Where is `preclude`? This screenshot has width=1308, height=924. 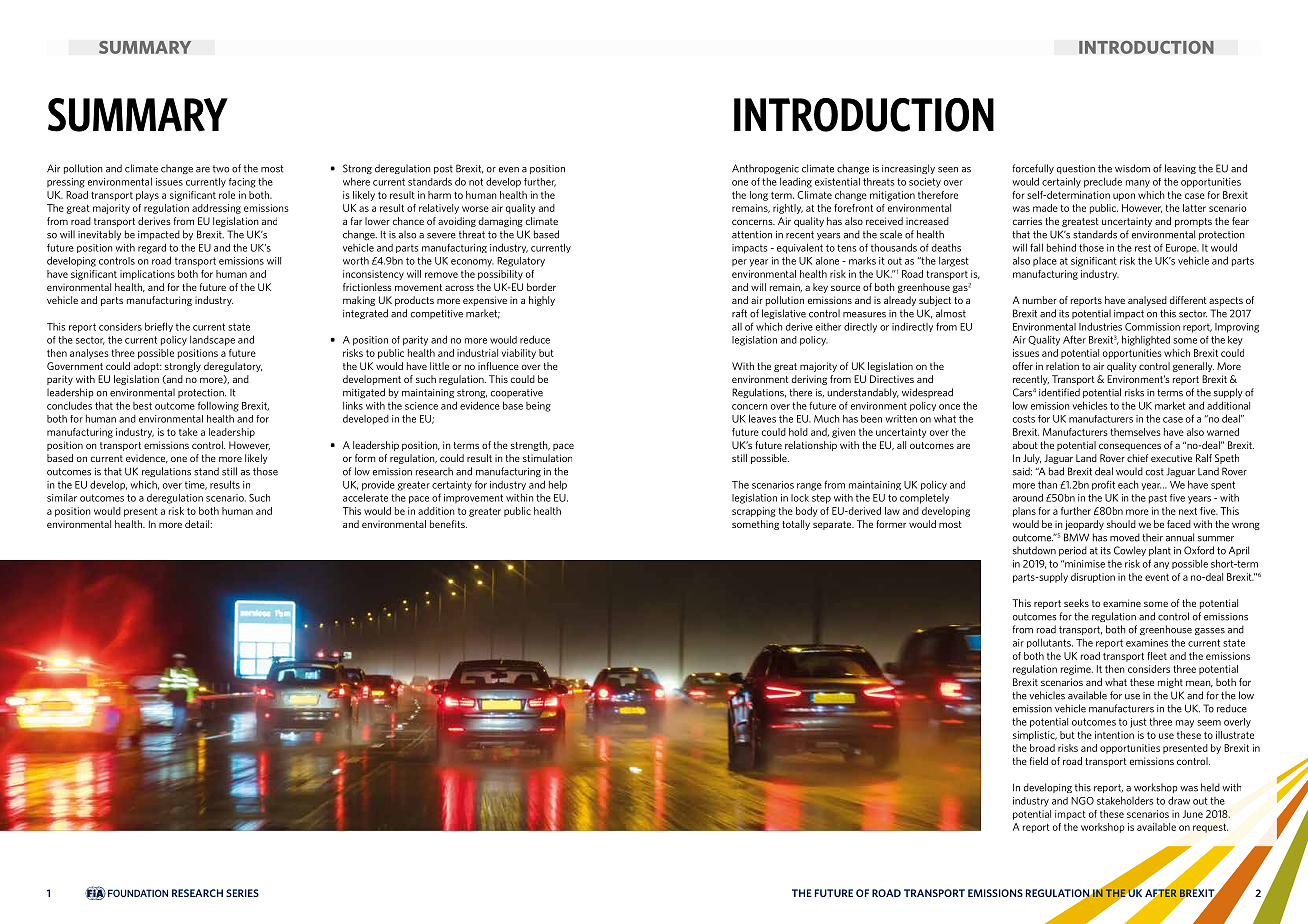 preclude is located at coordinates (1103, 182).
